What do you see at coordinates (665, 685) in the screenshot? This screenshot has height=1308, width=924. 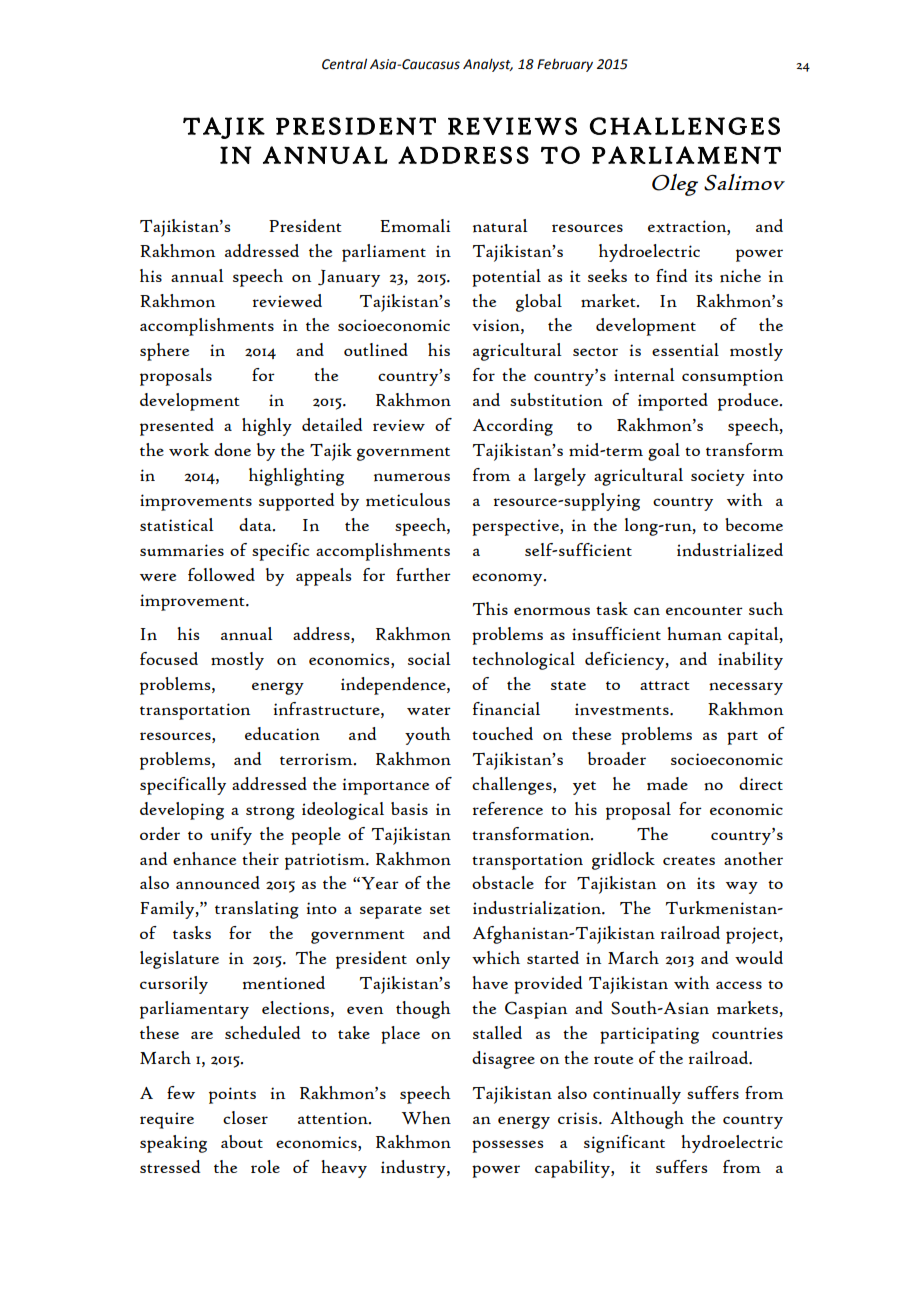 I see `attract` at bounding box center [665, 685].
